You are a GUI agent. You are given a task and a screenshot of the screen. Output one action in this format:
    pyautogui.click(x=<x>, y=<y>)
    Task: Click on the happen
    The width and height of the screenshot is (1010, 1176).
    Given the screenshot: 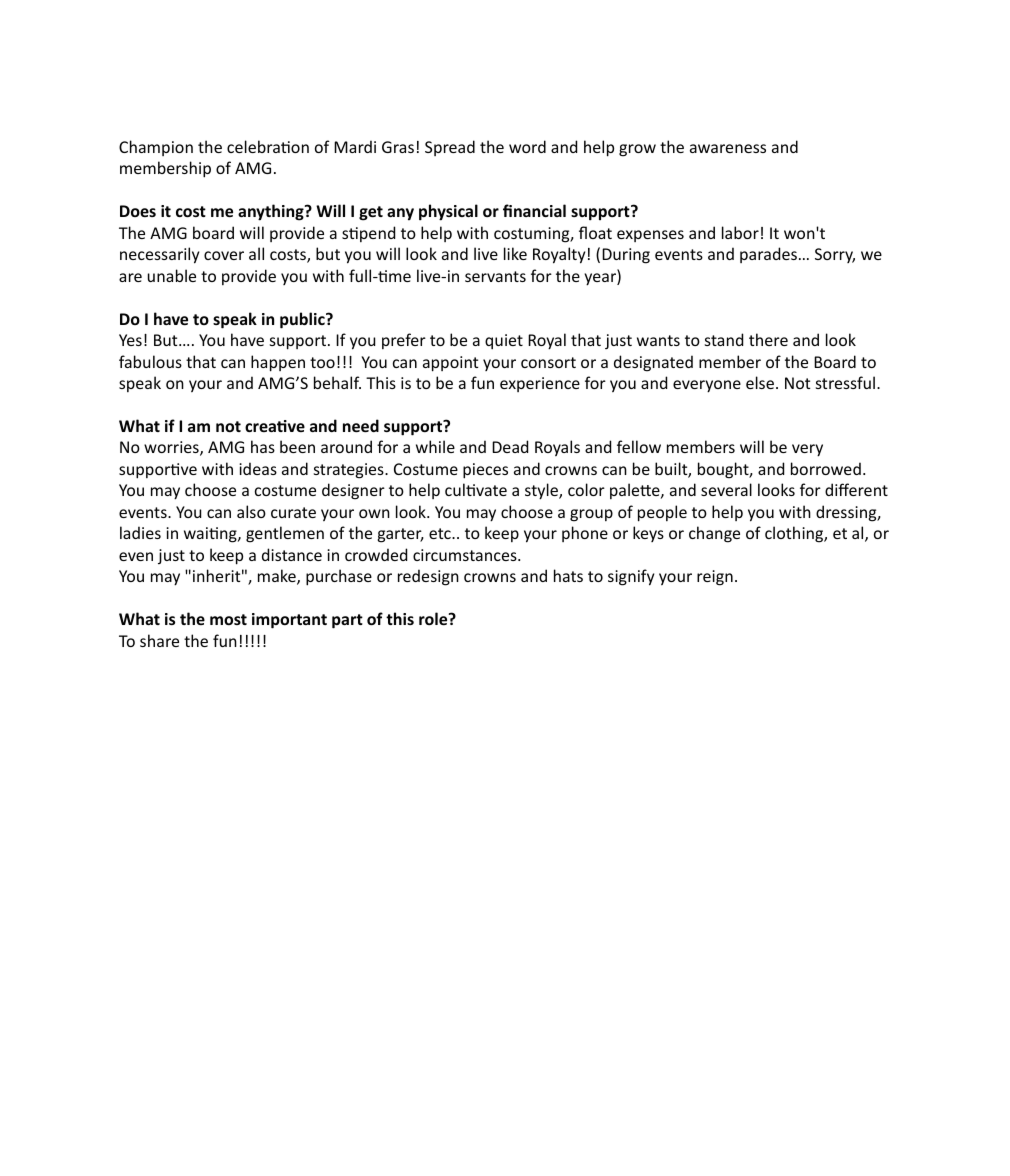 What is the action you would take?
    pyautogui.click(x=278, y=363)
